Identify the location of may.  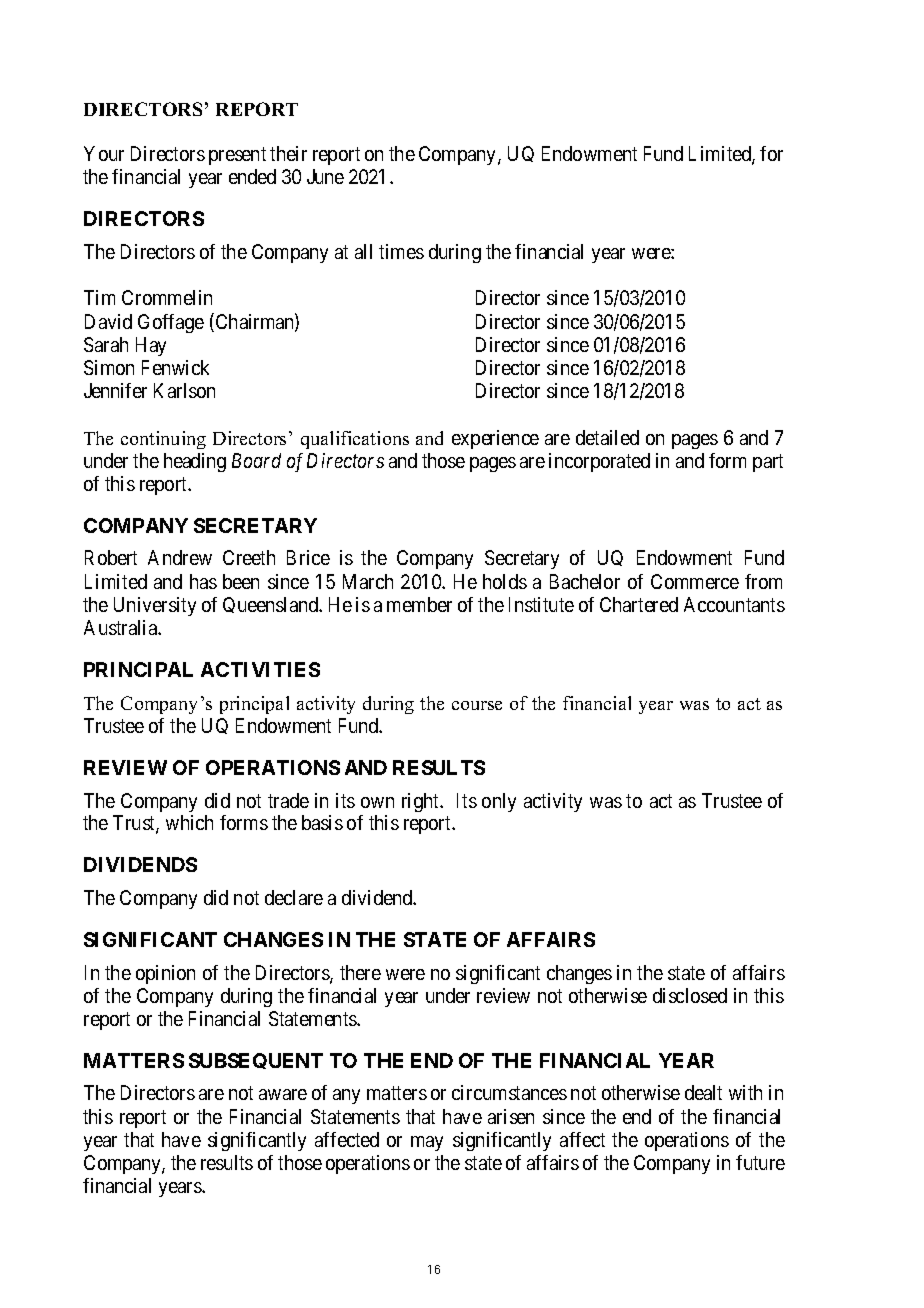
(427, 1143).
